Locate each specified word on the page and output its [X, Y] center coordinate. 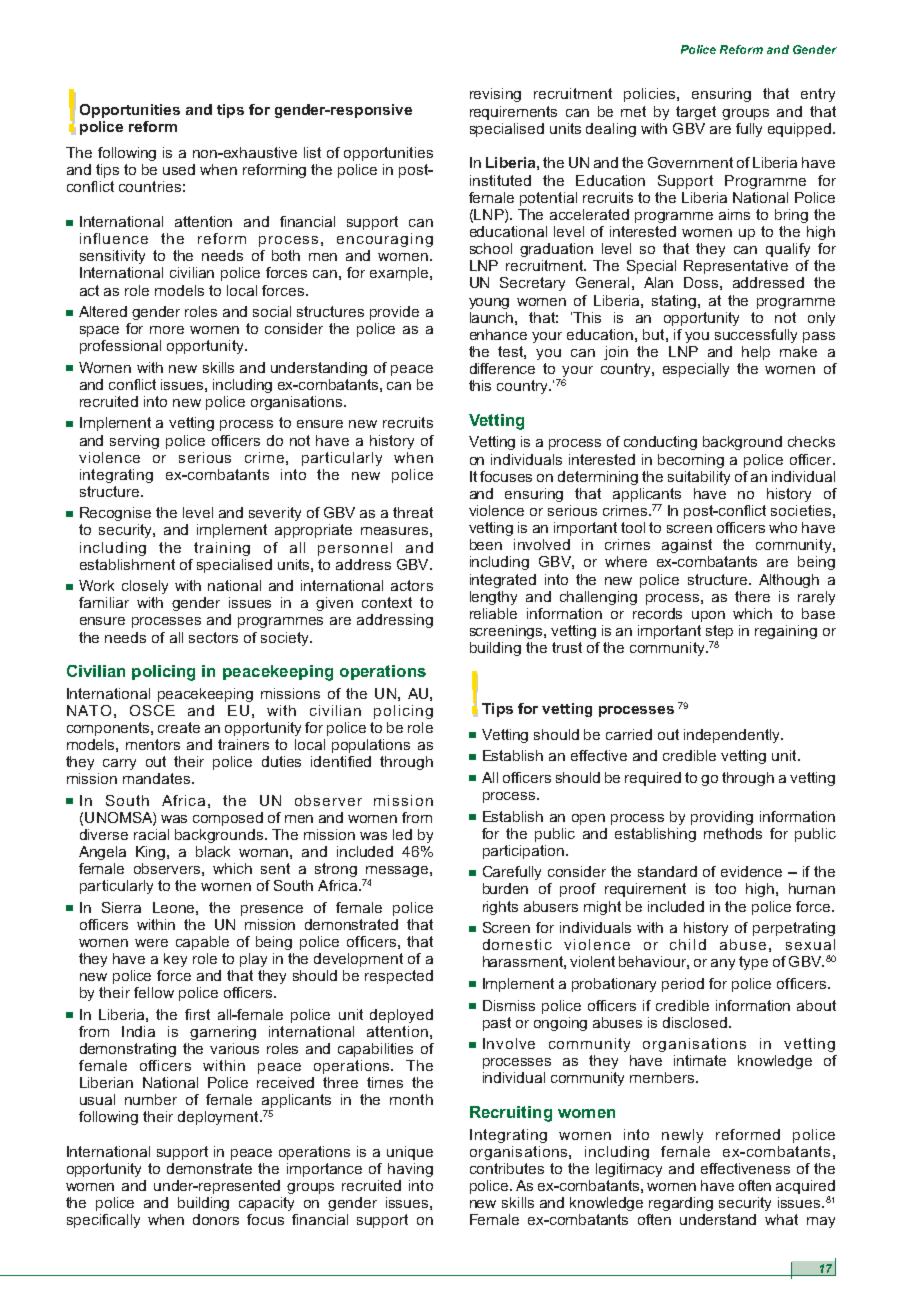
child [688, 944]
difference [502, 368]
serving [134, 442]
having [410, 1170]
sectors [213, 637]
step [719, 633]
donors [216, 1219]
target [696, 113]
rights [500, 908]
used [179, 169]
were [151, 943]
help [756, 353]
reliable [493, 613]
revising [495, 95]
